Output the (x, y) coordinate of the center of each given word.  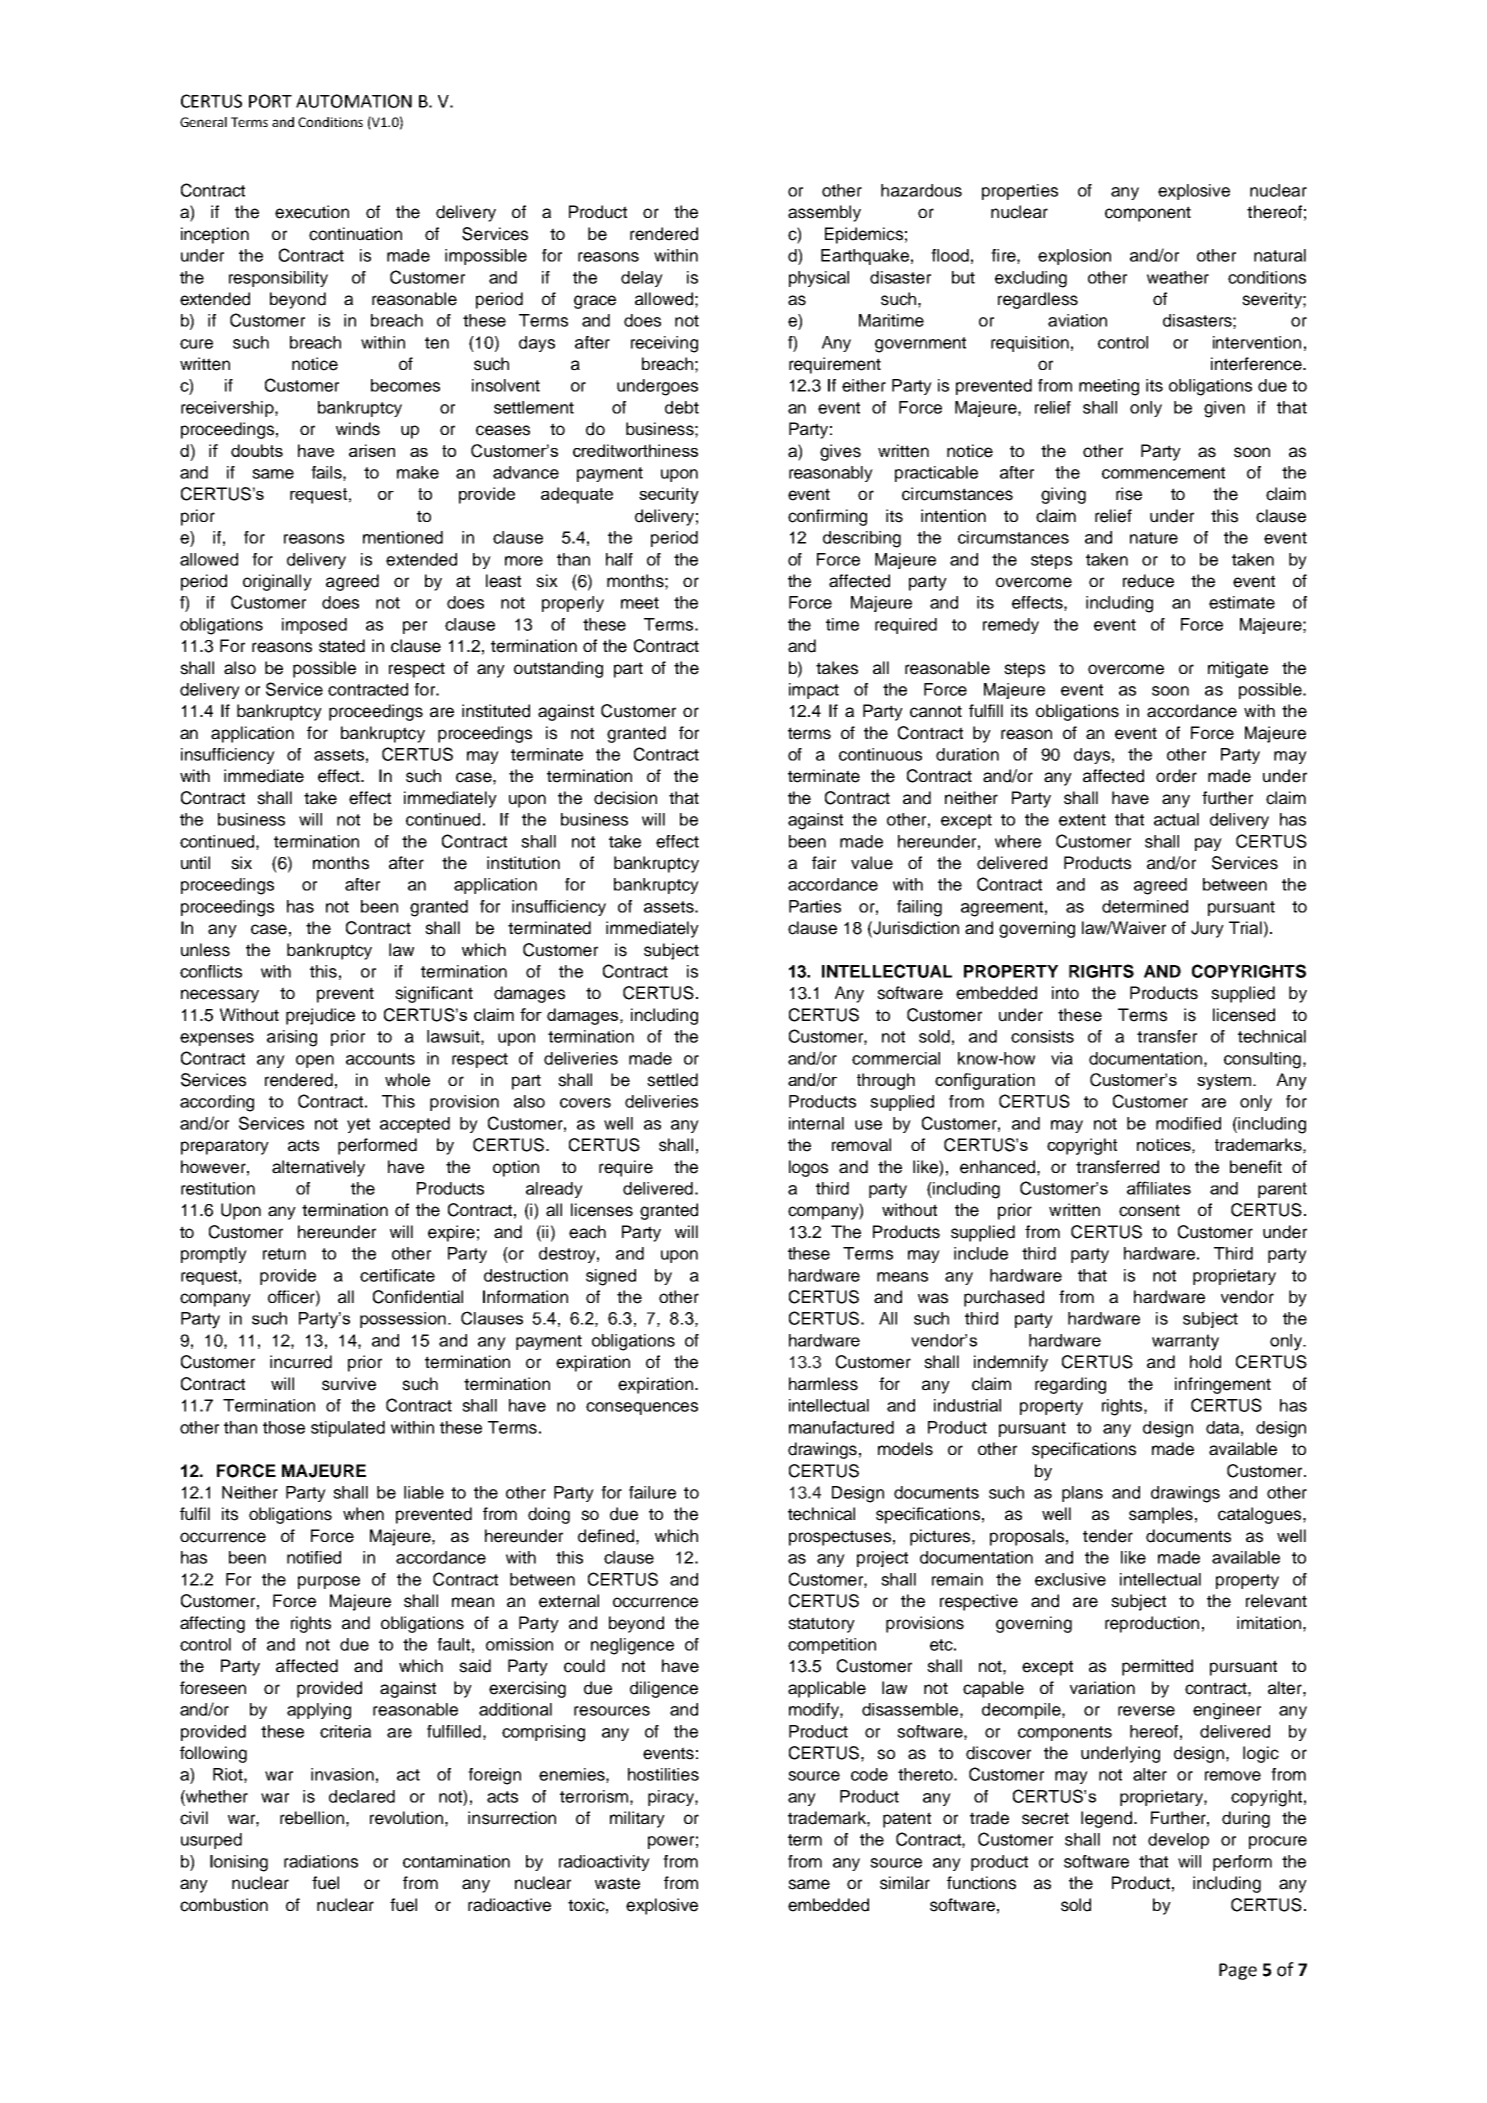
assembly (824, 213)
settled (672, 1080)
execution (312, 212)
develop (1178, 1841)
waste (617, 1883)
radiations (321, 1861)
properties (1020, 192)
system (1224, 1082)
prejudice (320, 1016)
